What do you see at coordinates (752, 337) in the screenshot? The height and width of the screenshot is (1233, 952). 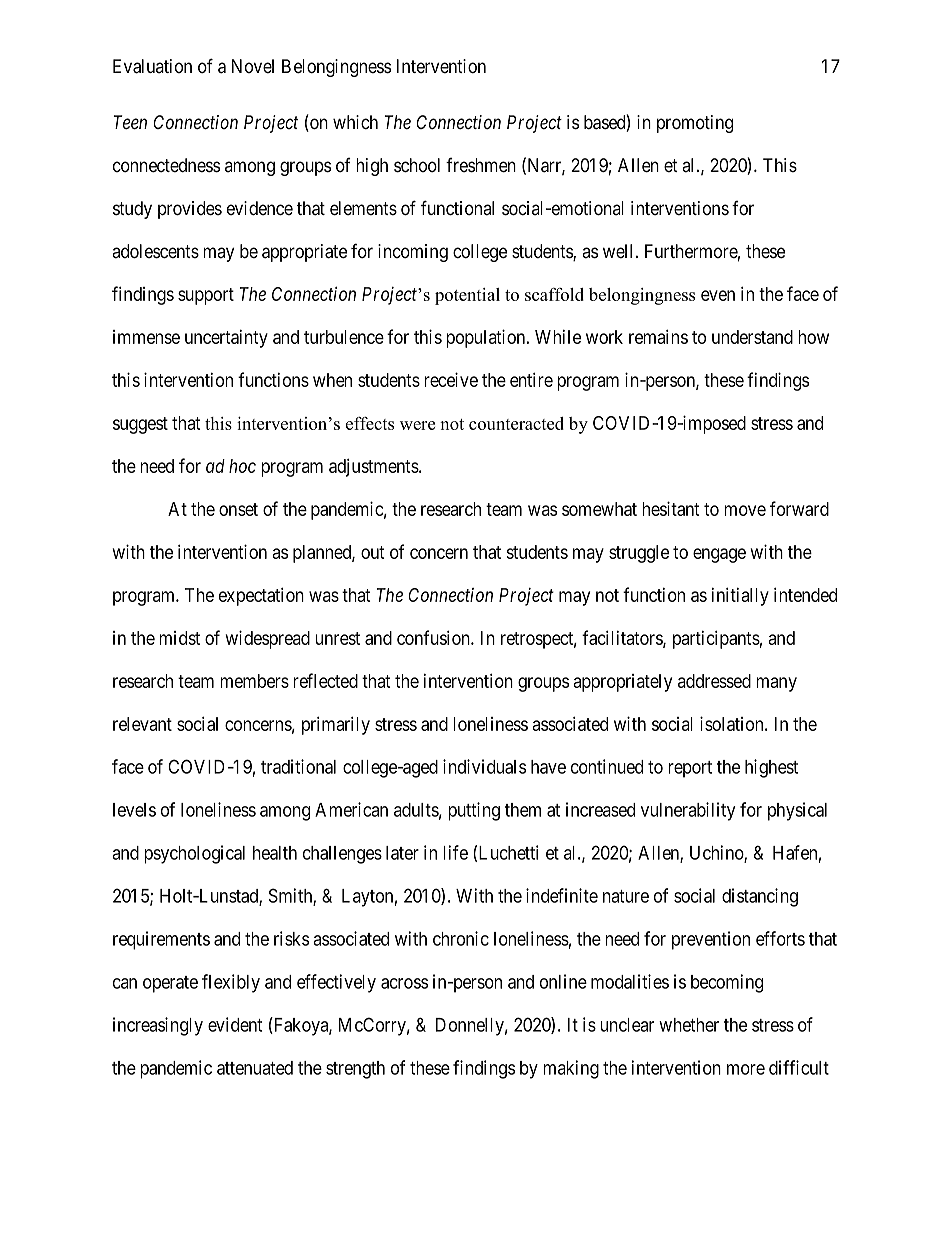 I see `understand` at bounding box center [752, 337].
